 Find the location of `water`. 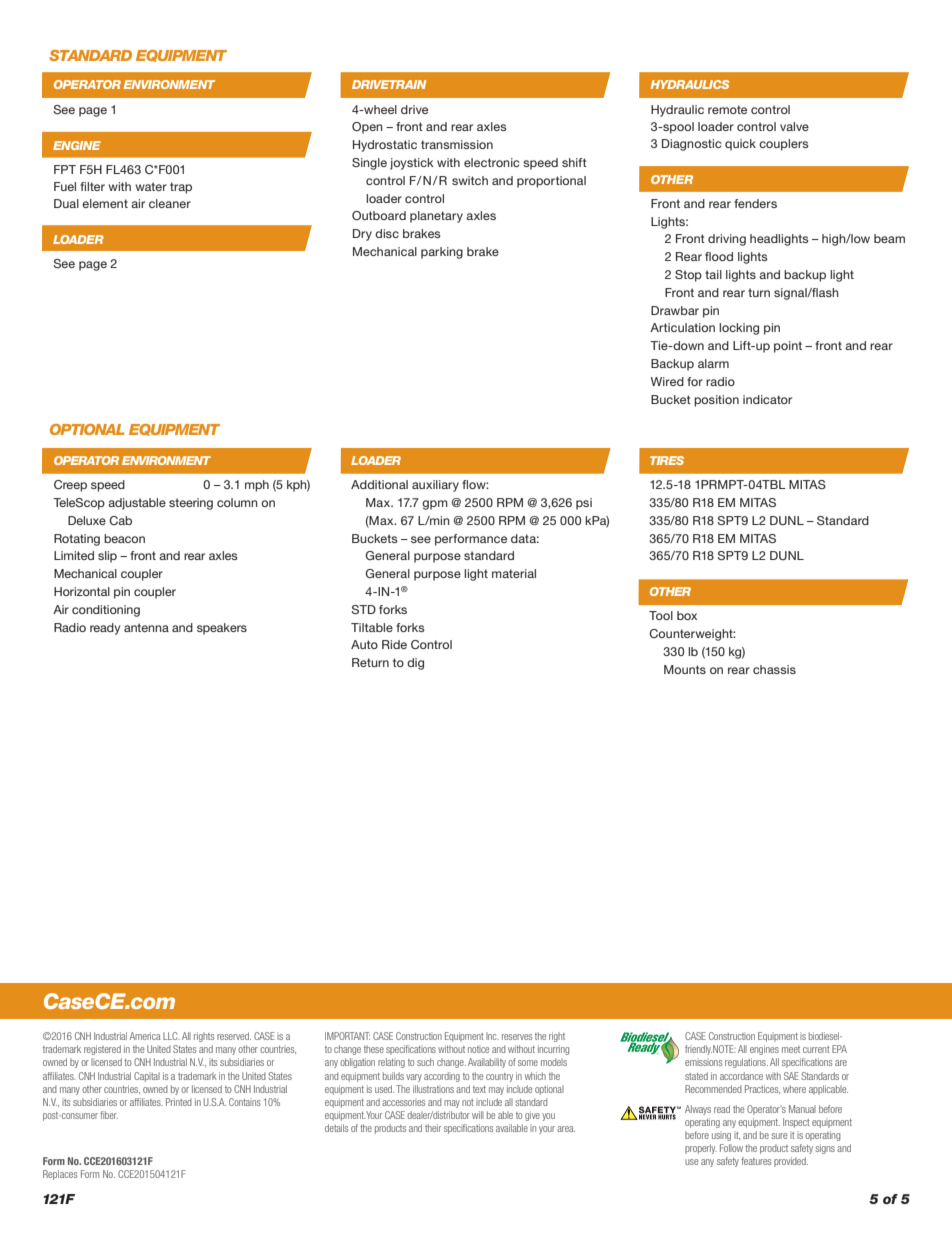

water is located at coordinates (151, 186).
